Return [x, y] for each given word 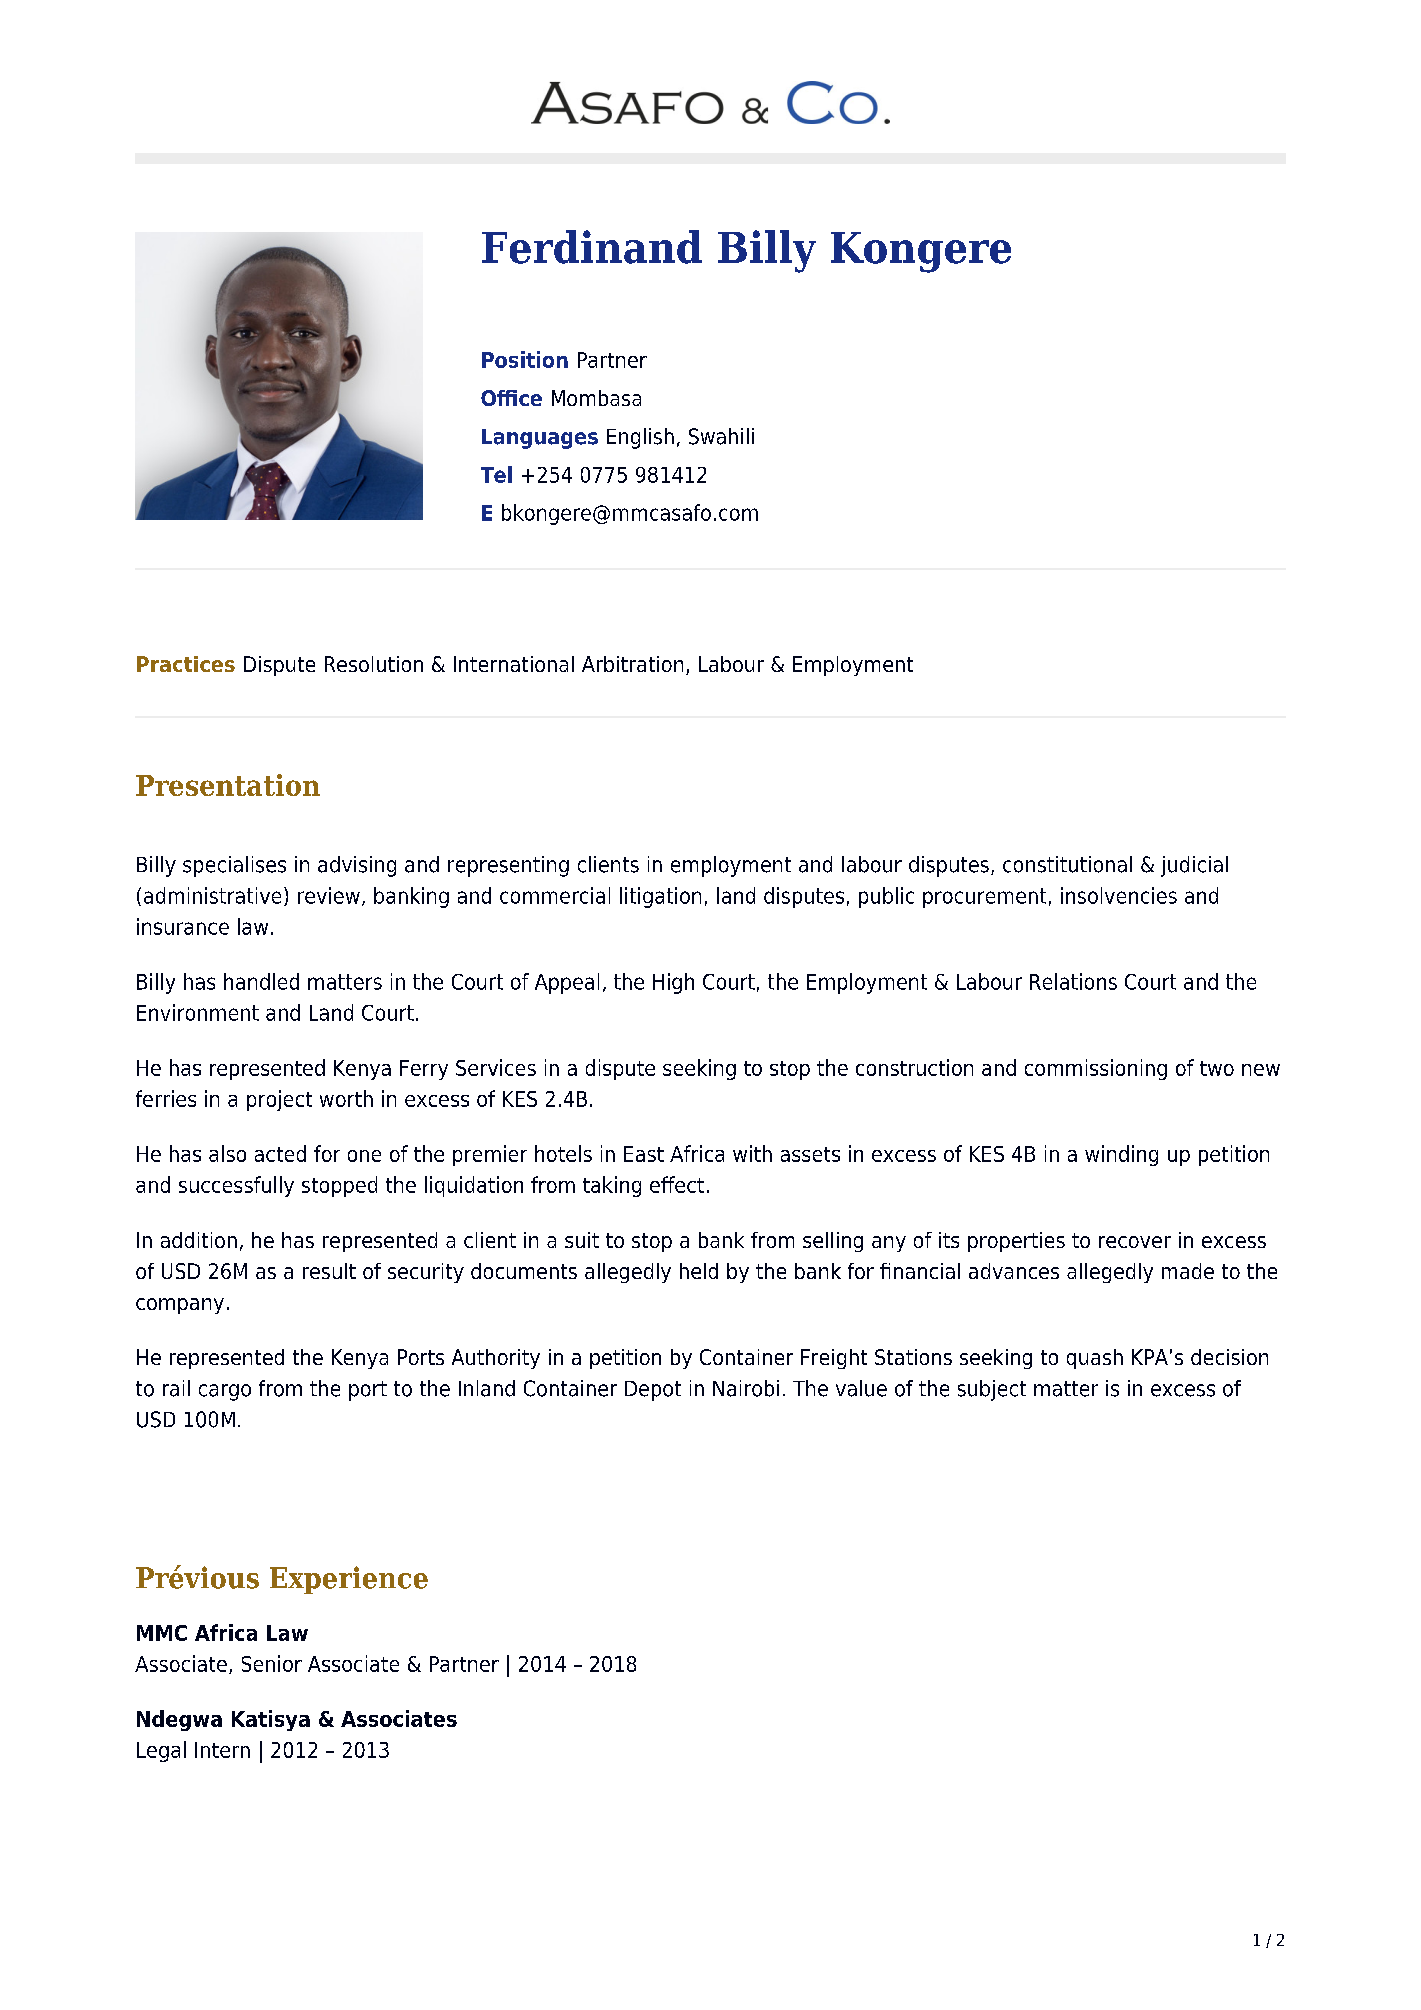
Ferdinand [592, 247]
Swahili [721, 436]
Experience [349, 1580]
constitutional [1067, 864]
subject [992, 1390]
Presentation [228, 785]
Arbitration [632, 664]
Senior [272, 1663]
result [329, 1271]
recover [1135, 1242]
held [699, 1271]
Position [525, 359]
